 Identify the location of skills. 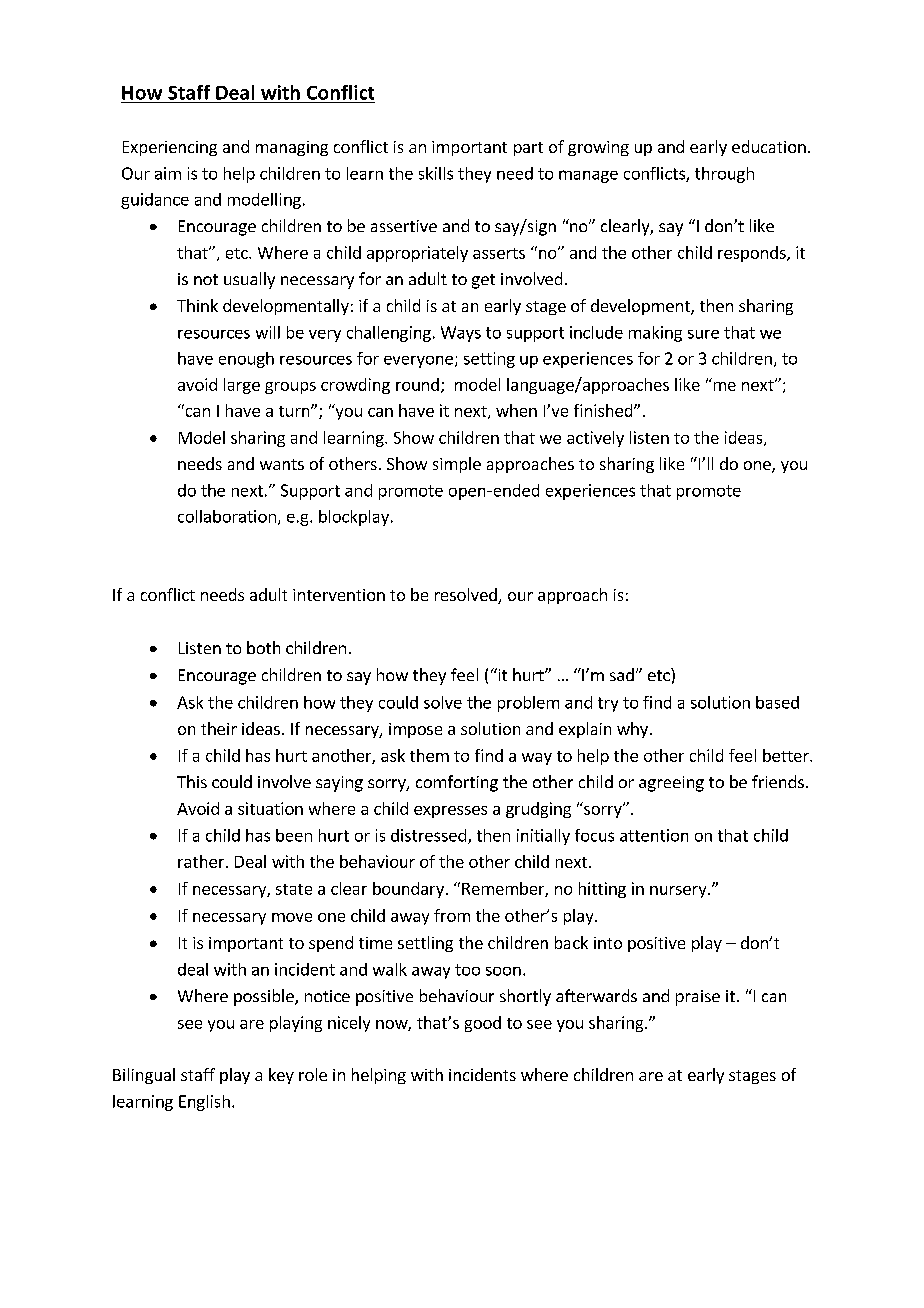
(436, 173).
